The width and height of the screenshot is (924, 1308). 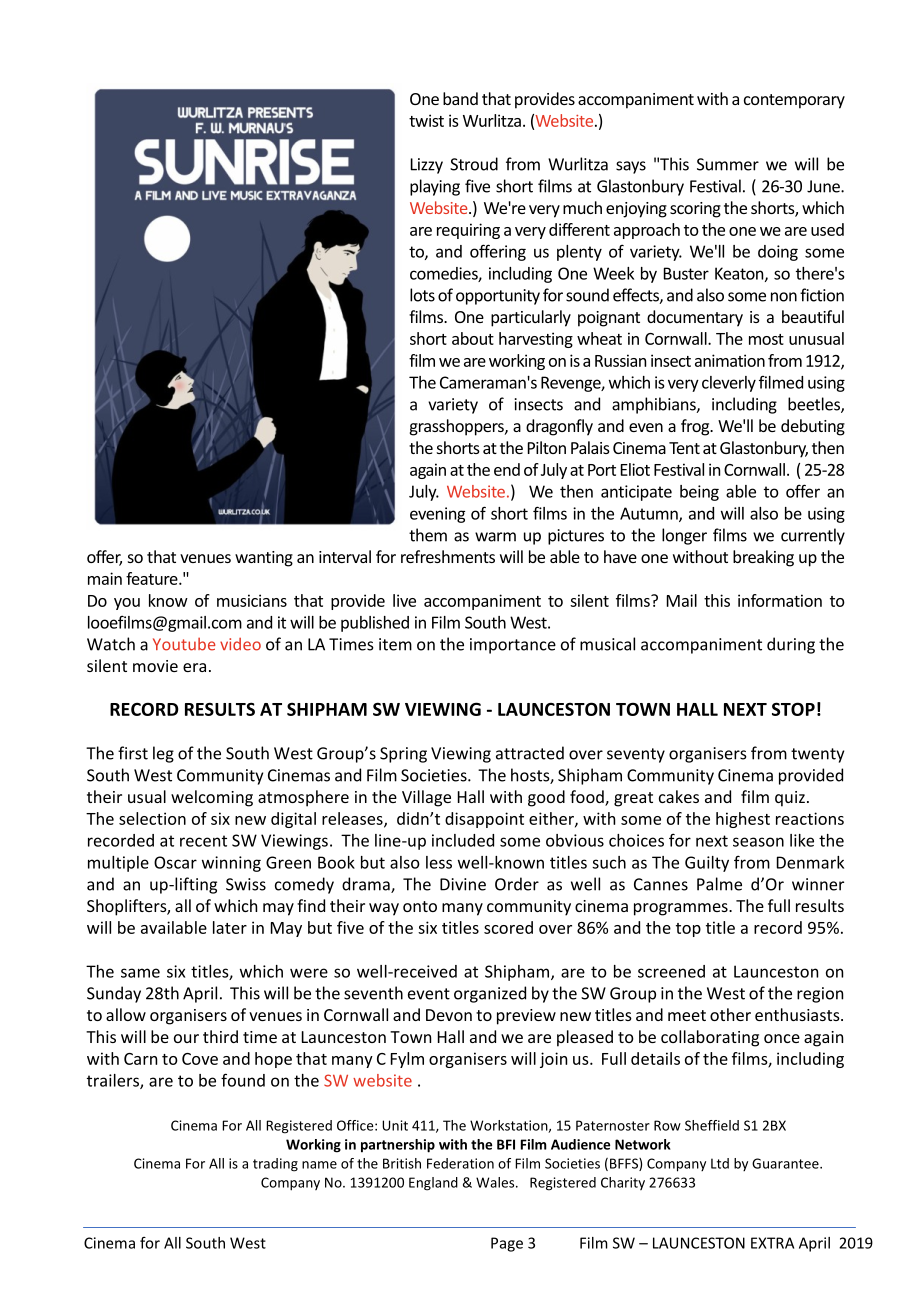 I want to click on Youtube, so click(x=184, y=644).
